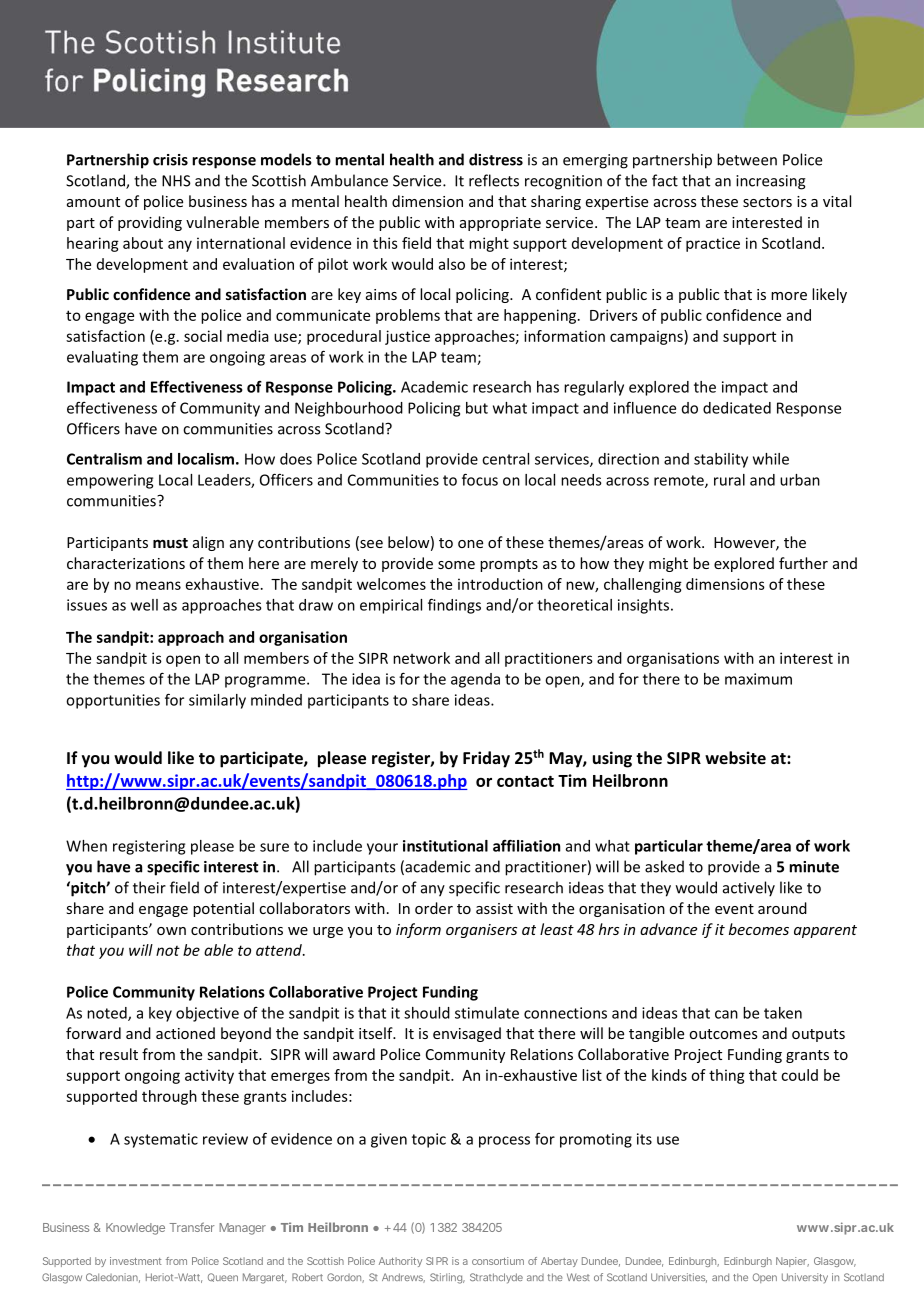 The image size is (924, 1308). I want to click on consortium, so click(498, 1261).
